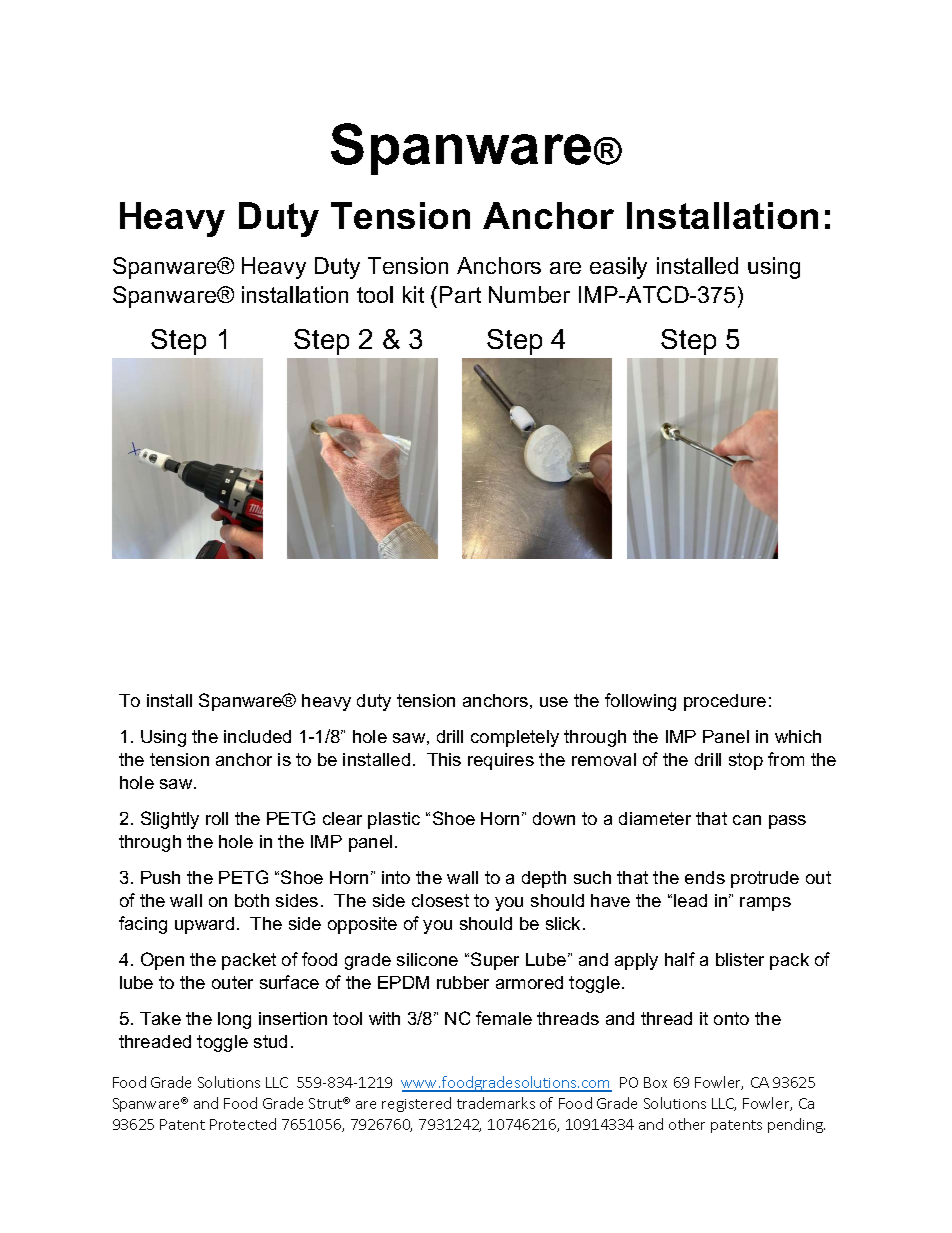 This screenshot has height=1233, width=952. Describe the element at coordinates (687, 1124) in the screenshot. I see `other` at that location.
